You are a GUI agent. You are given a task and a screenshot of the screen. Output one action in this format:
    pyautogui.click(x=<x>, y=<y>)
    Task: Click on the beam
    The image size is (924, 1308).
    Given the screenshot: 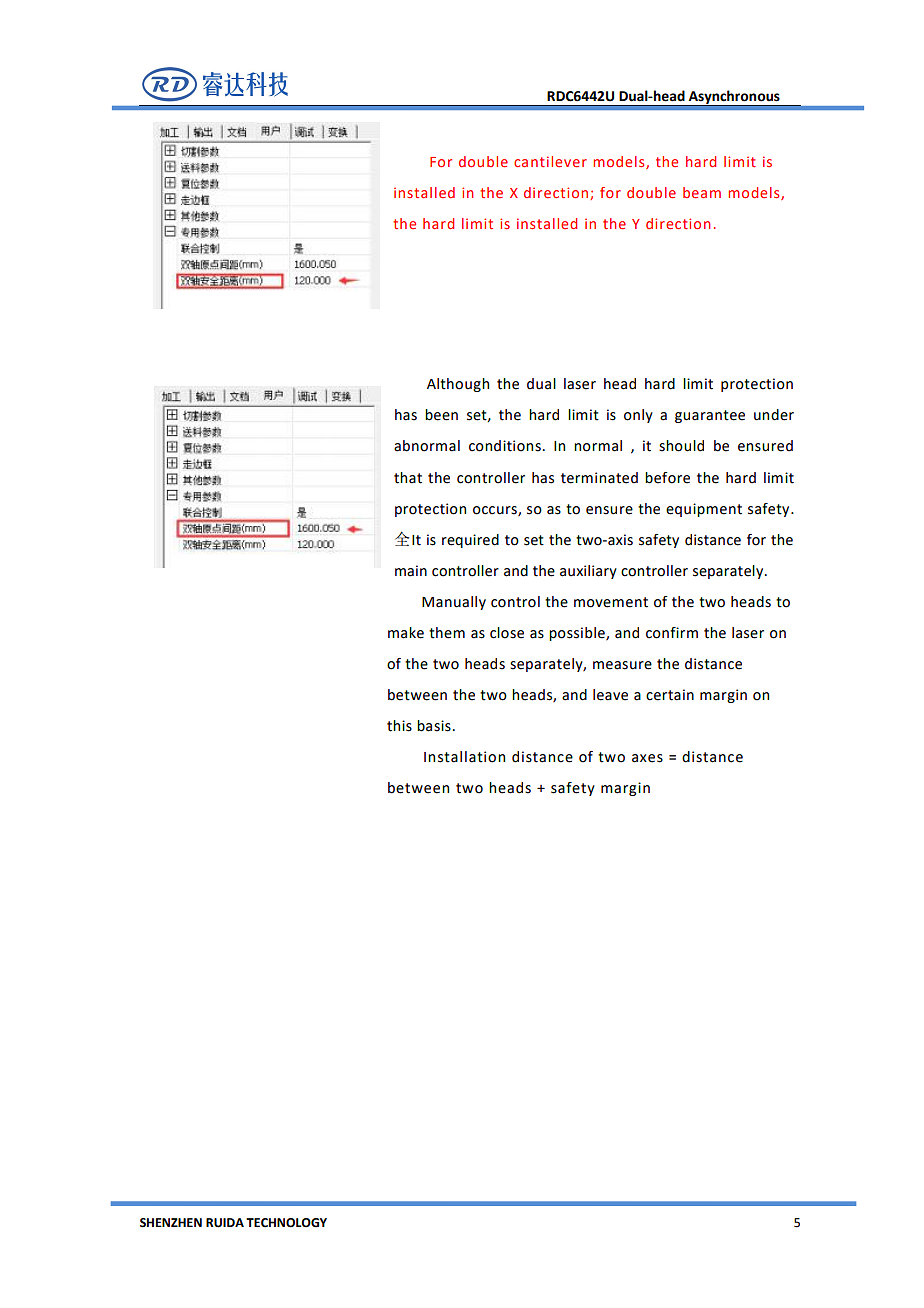 What is the action you would take?
    pyautogui.click(x=702, y=192)
